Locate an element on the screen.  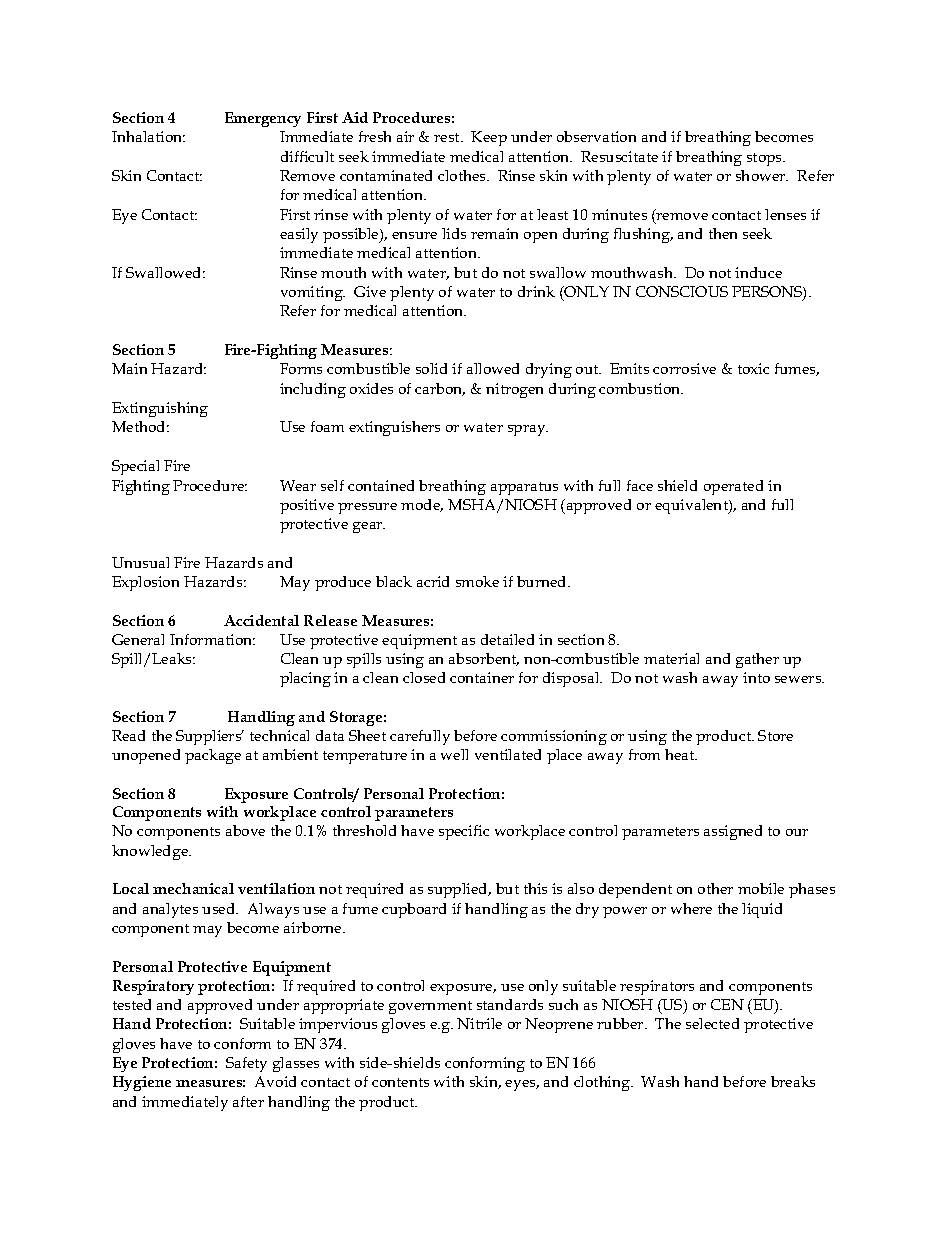
supplied is located at coordinates (459, 890).
